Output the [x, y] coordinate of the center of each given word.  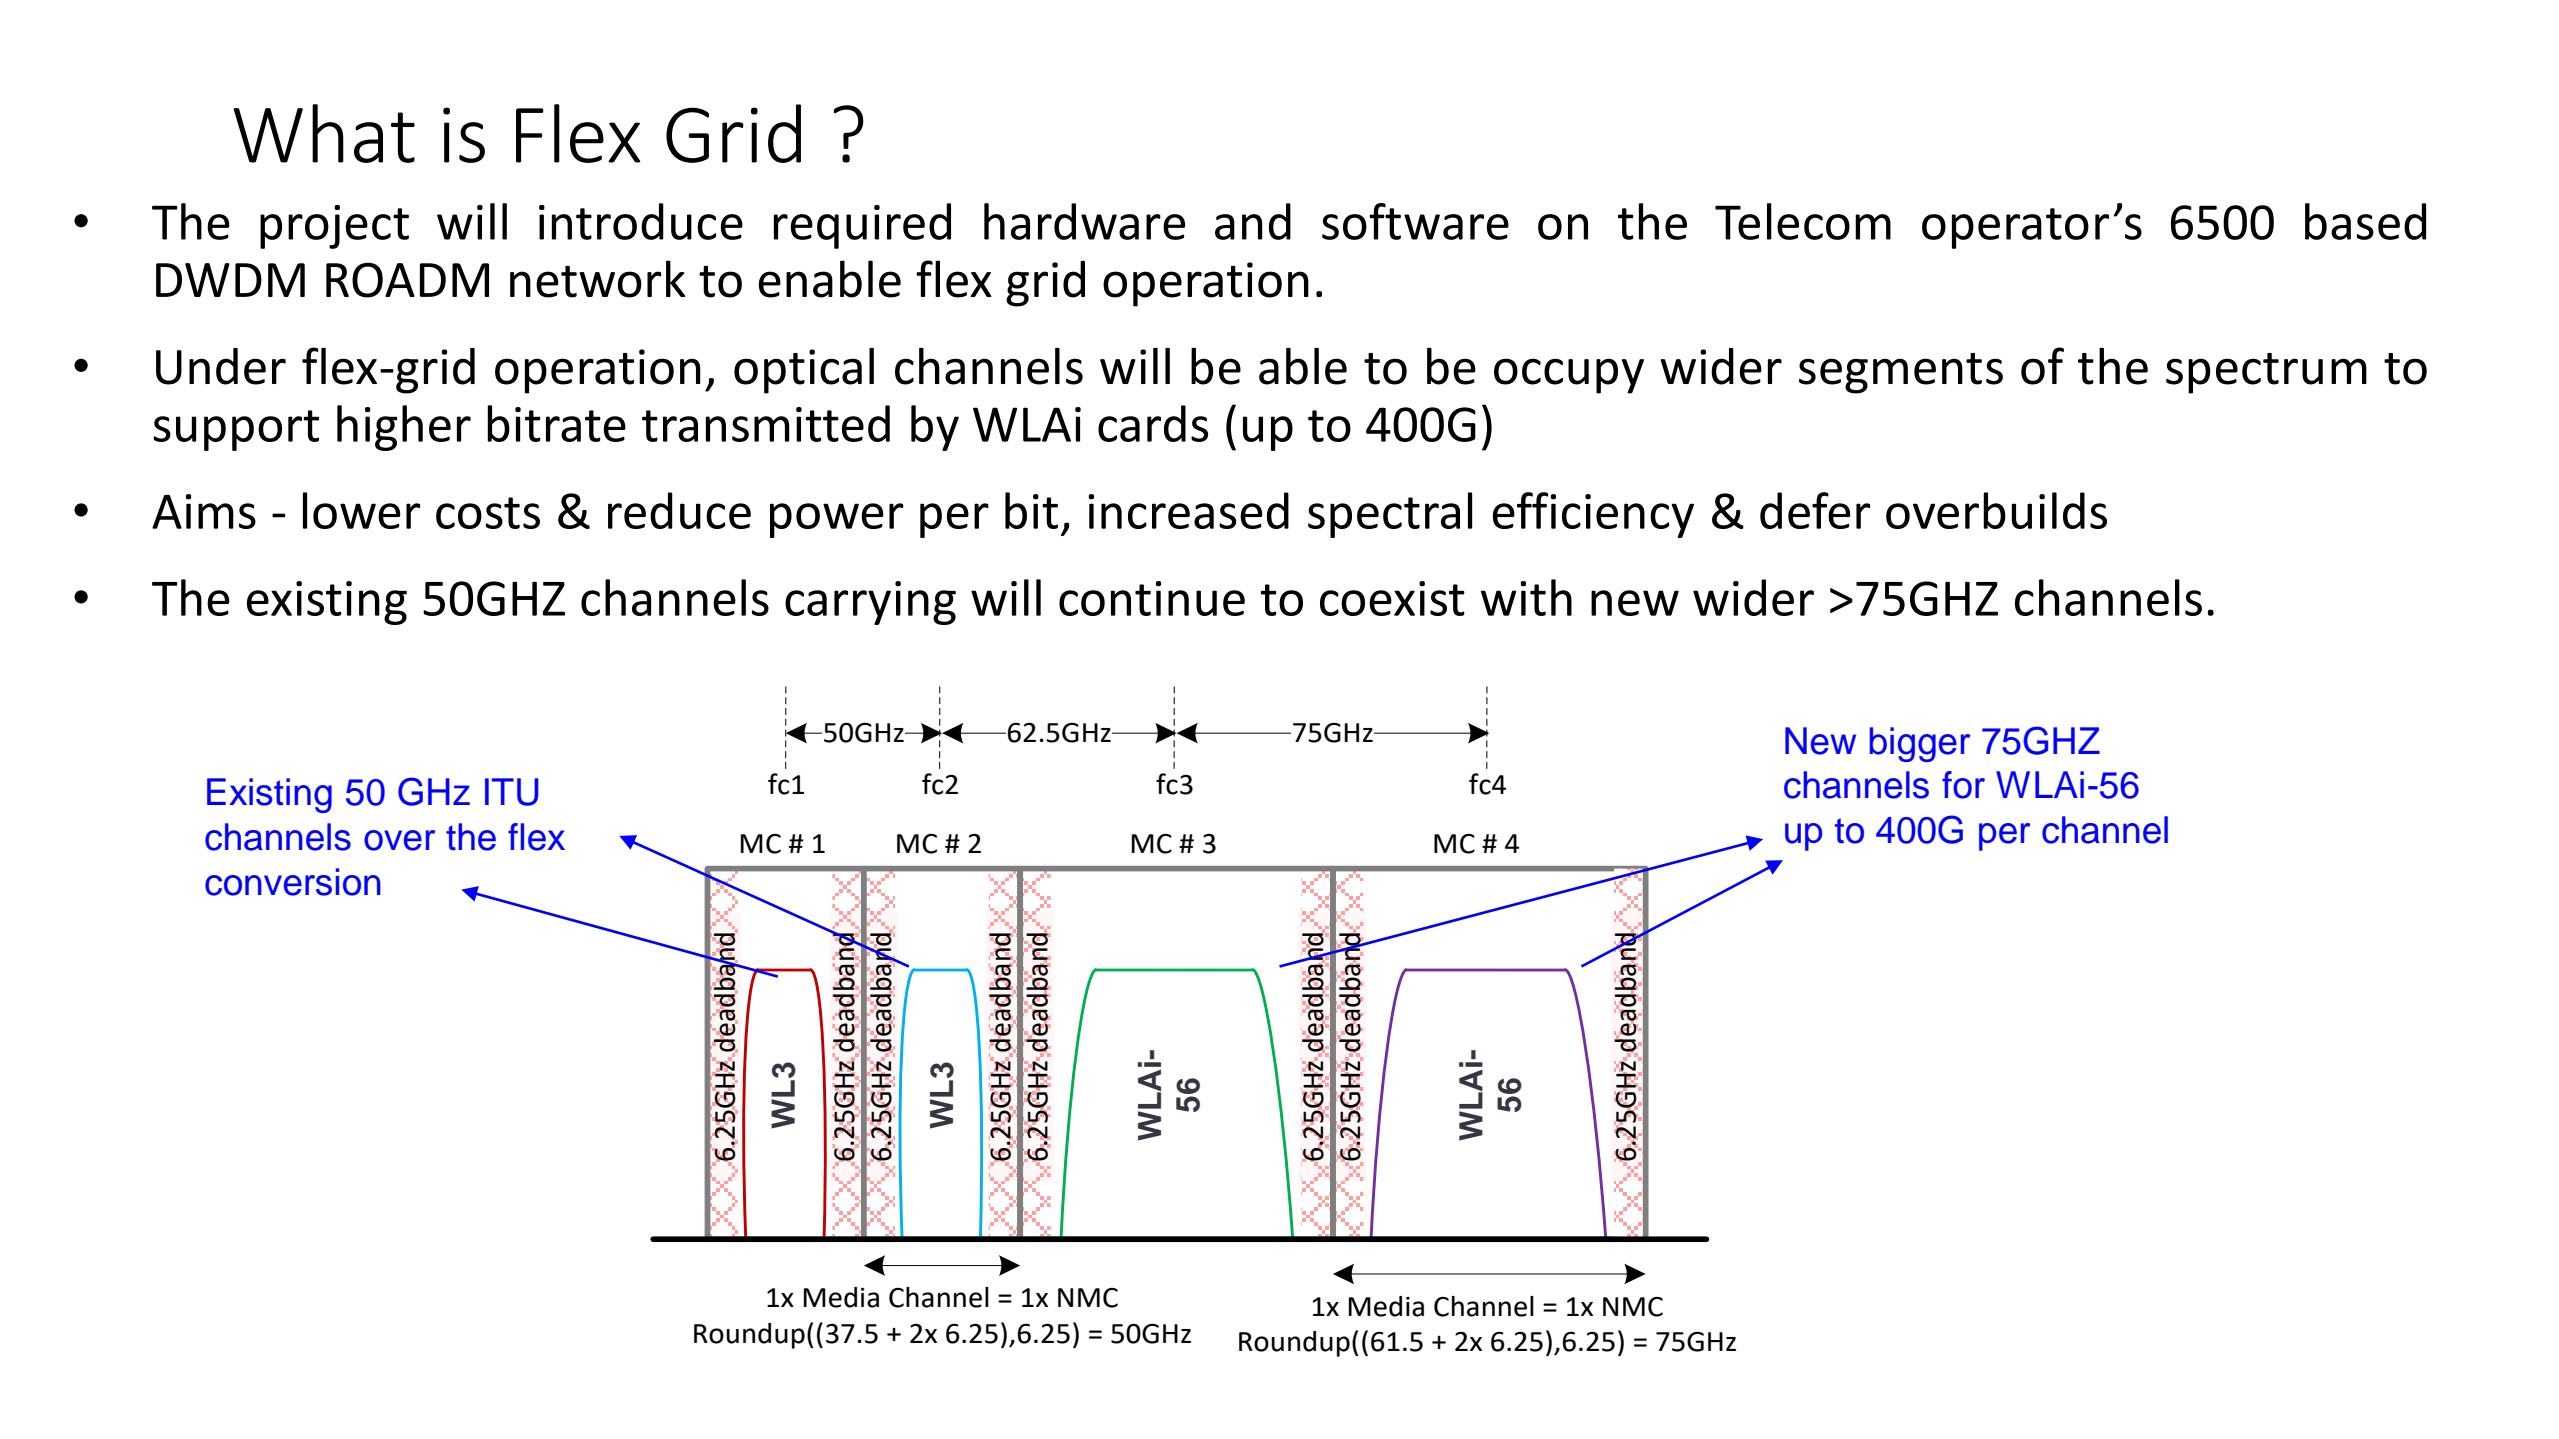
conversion [293, 882]
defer [1815, 510]
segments [1901, 373]
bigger [1920, 744]
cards [1153, 423]
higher [404, 428]
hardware [1084, 221]
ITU [512, 792]
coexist [1392, 598]
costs [488, 513]
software [1415, 221]
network [597, 279]
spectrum [2266, 373]
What [324, 133]
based [2365, 221]
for [1963, 785]
